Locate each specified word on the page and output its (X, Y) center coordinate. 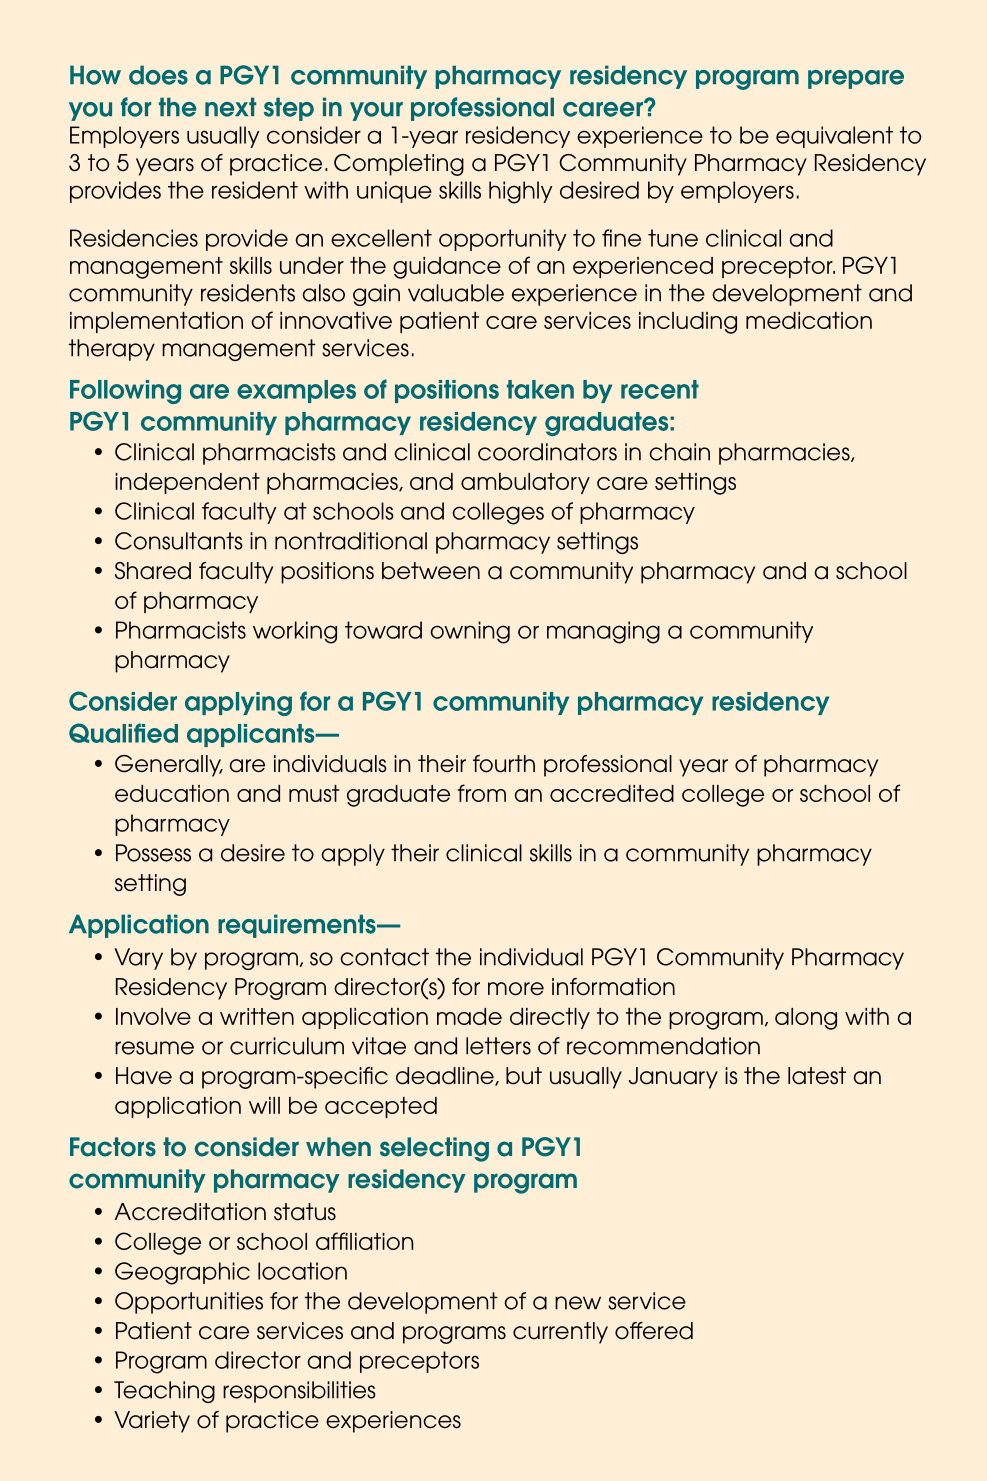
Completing (399, 165)
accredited (612, 793)
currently (560, 1333)
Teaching (164, 1392)
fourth (504, 764)
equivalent (834, 137)
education (172, 793)
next (230, 107)
